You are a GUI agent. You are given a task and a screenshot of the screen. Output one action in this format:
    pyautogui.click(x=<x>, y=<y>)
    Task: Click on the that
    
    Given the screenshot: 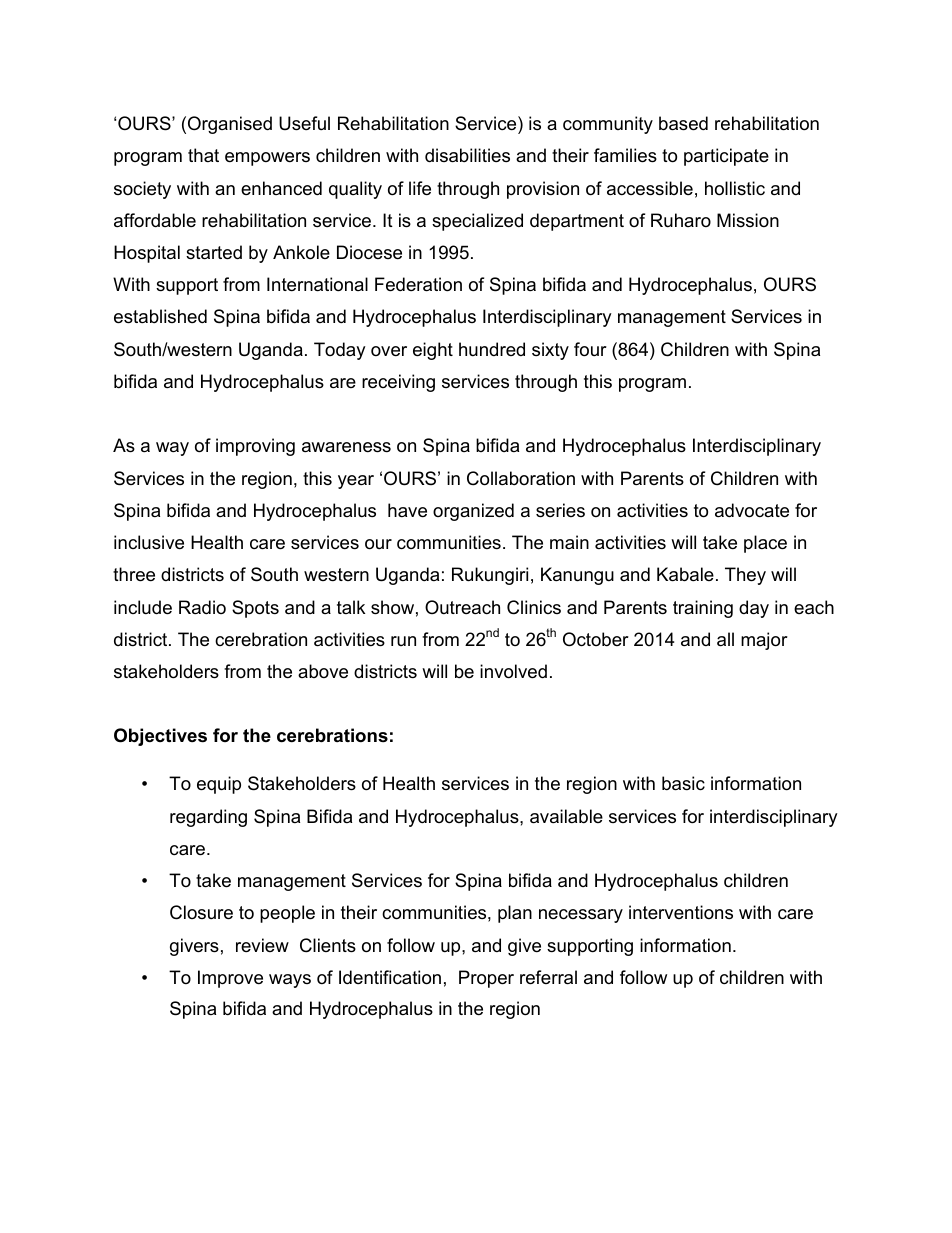 What is the action you would take?
    pyautogui.click(x=203, y=155)
